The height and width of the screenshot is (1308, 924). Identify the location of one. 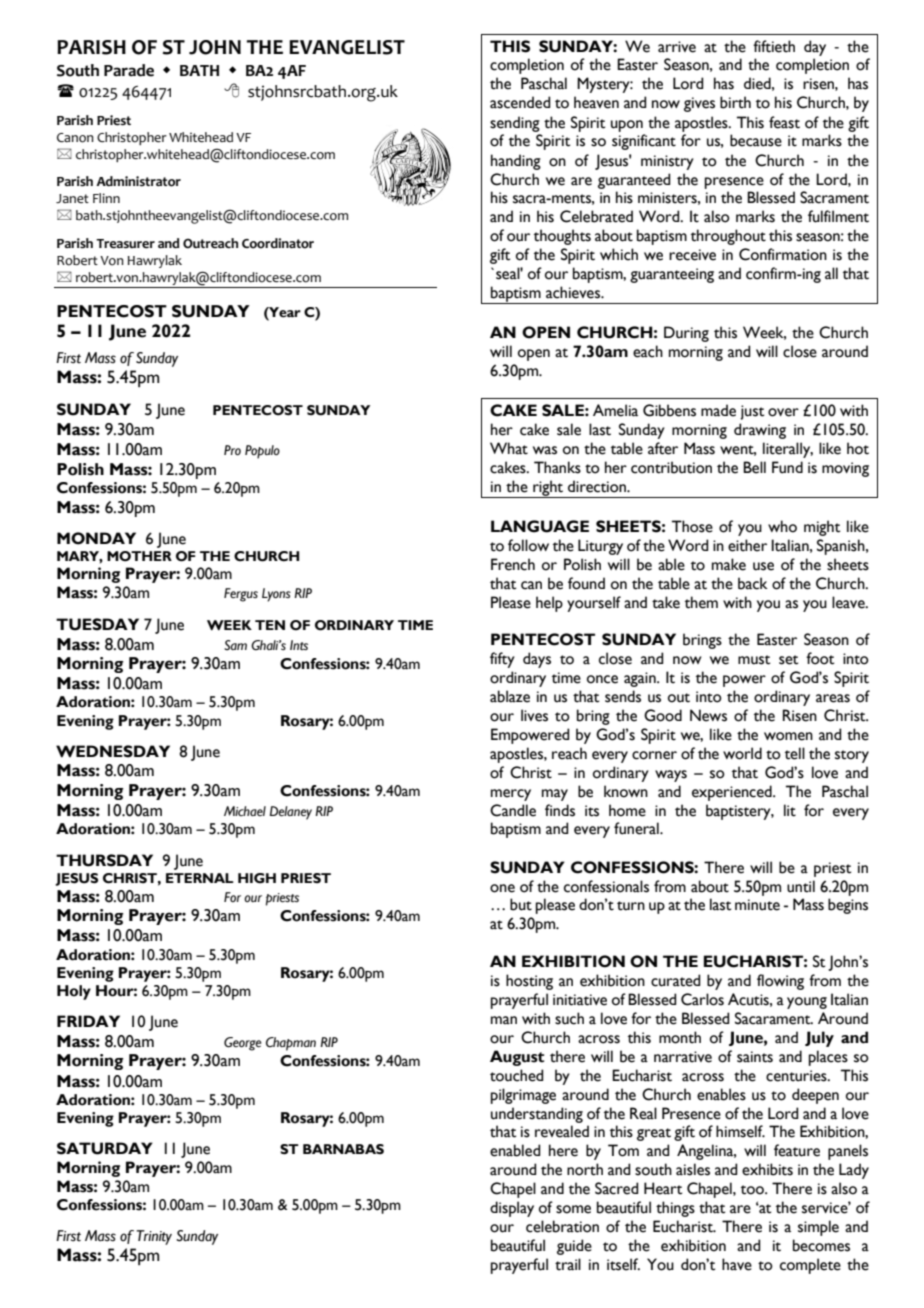
(502, 888).
